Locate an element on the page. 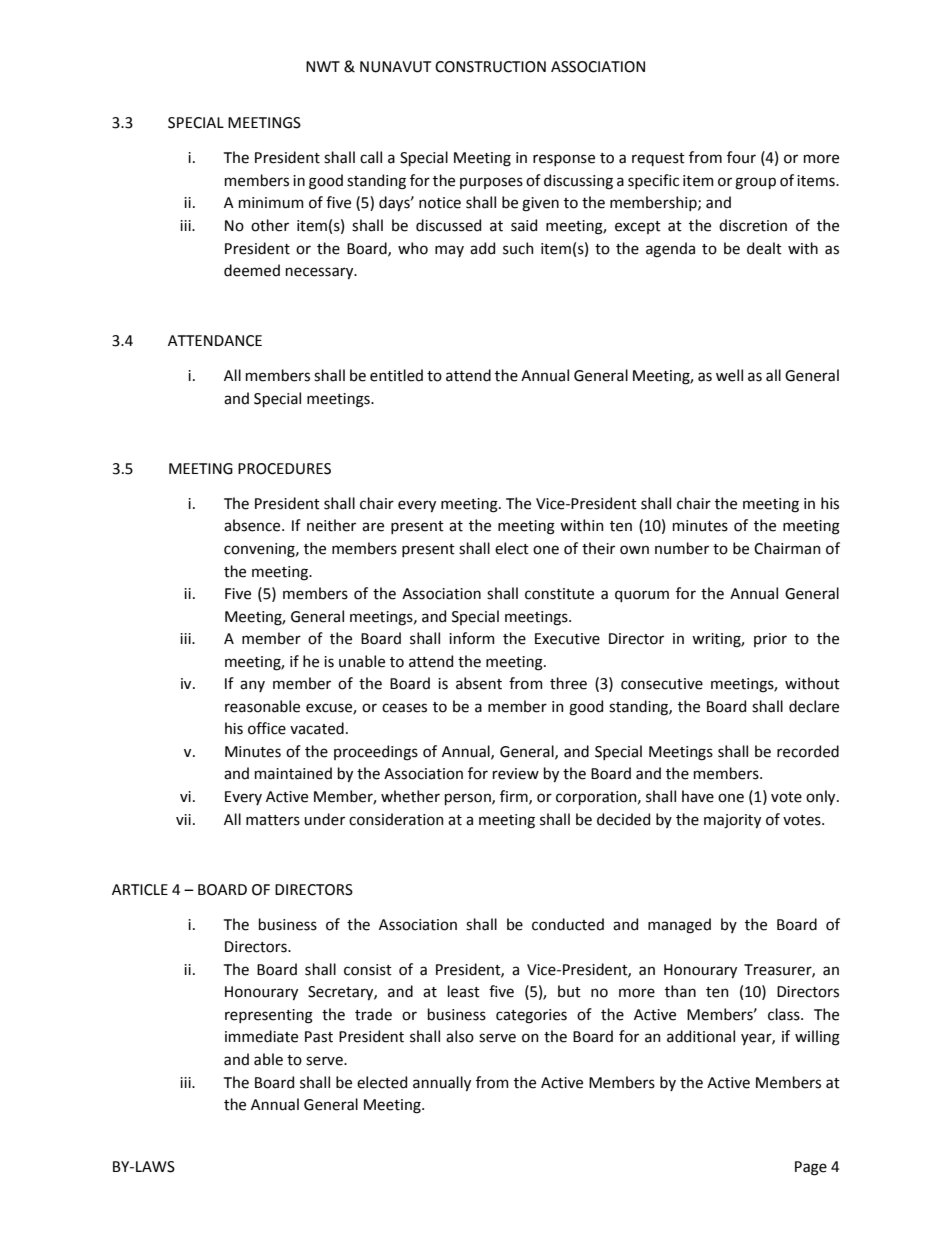 The height and width of the image is (1233, 952). ARTICLE is located at coordinates (140, 890).
